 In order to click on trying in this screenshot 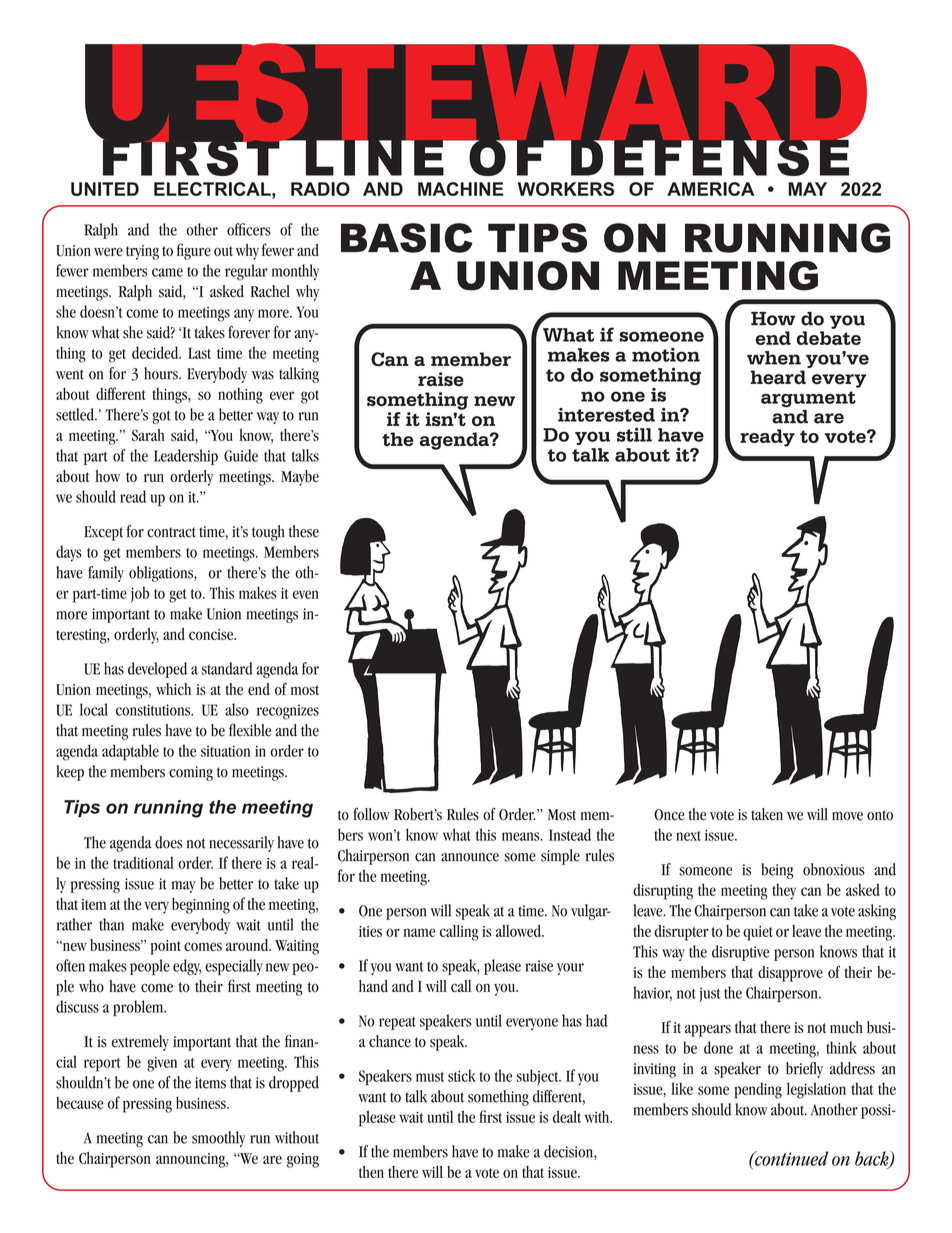, I will do `click(142, 252)`.
